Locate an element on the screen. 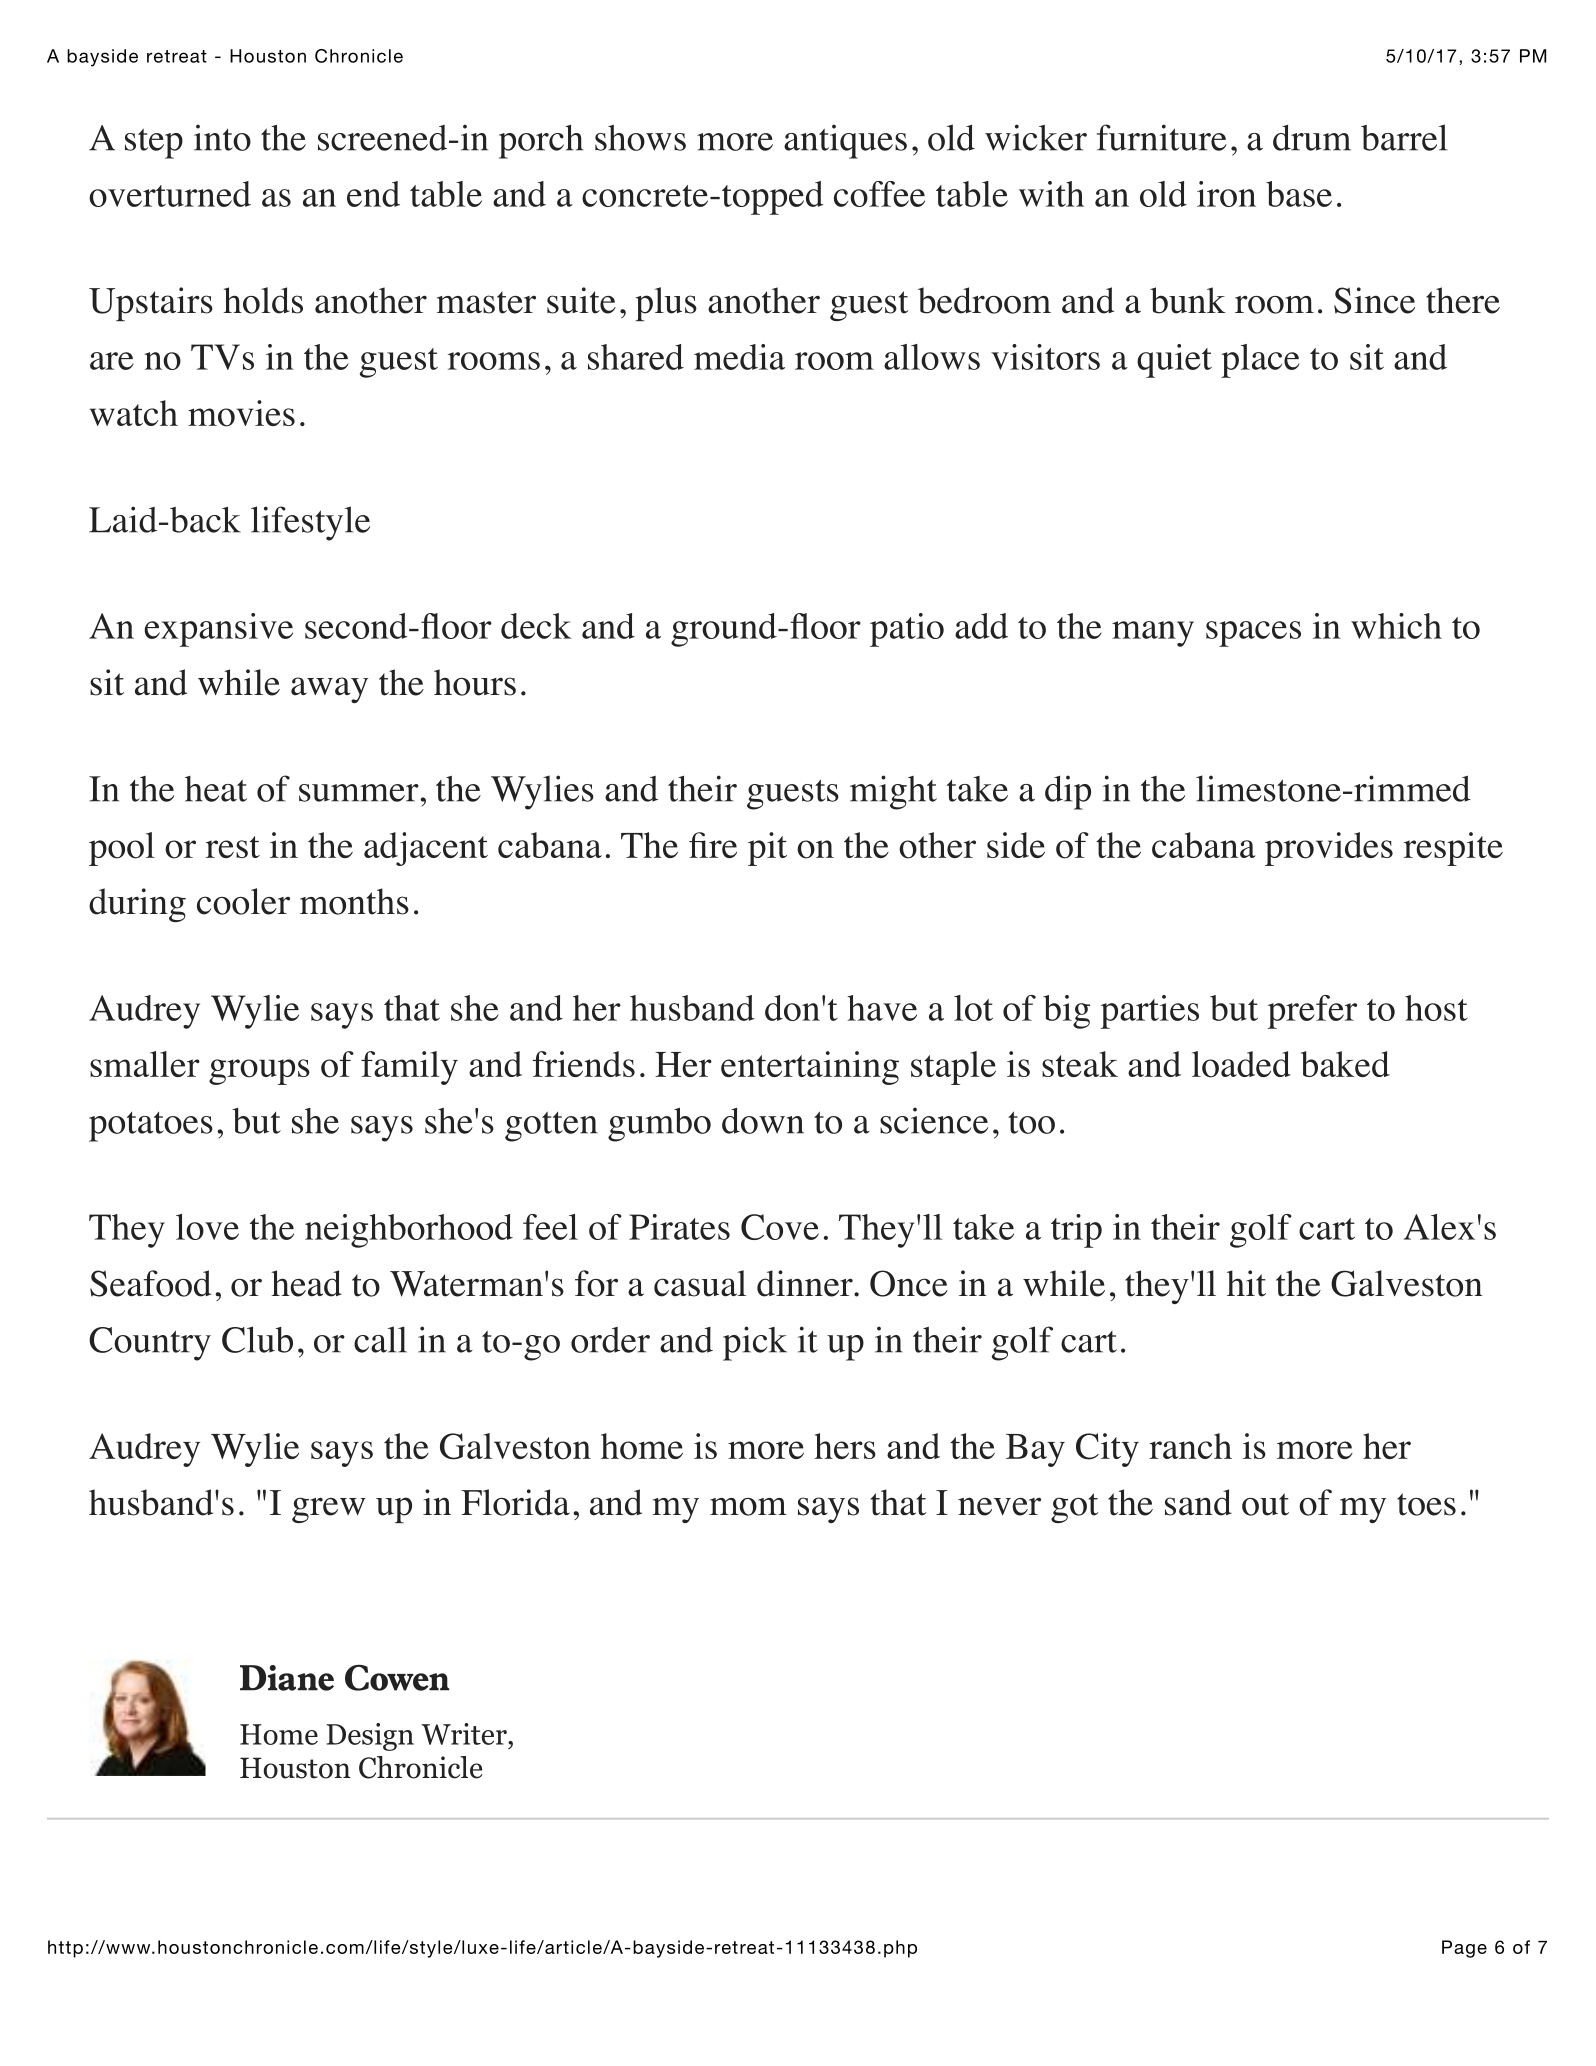 This screenshot has height=2066, width=1596. Page is located at coordinates (1464, 1949).
